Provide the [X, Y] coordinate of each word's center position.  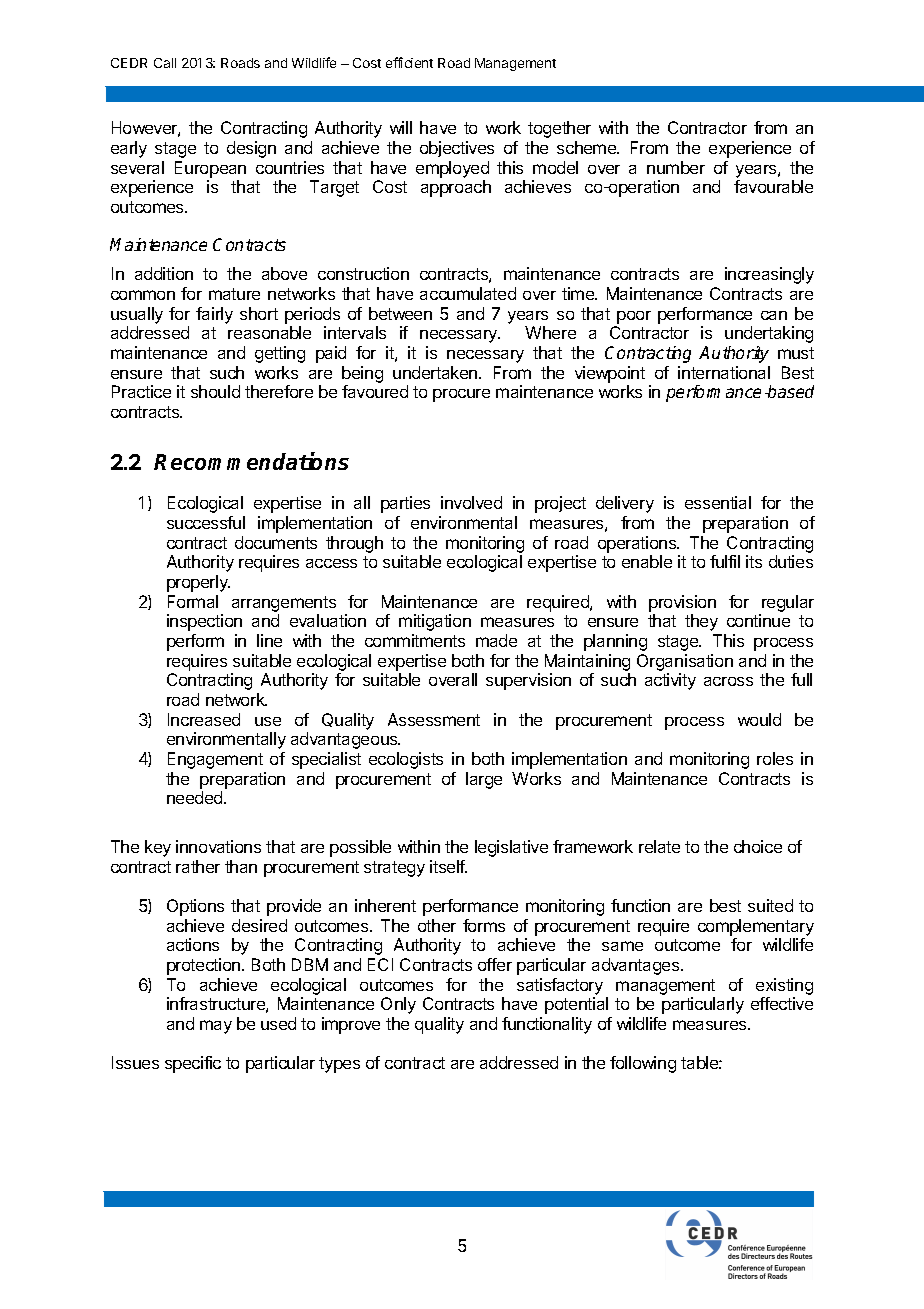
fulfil [725, 561]
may [216, 1027]
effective [782, 1003]
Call [165, 63]
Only [398, 1005]
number [676, 167]
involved [471, 502]
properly [198, 583]
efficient [409, 62]
